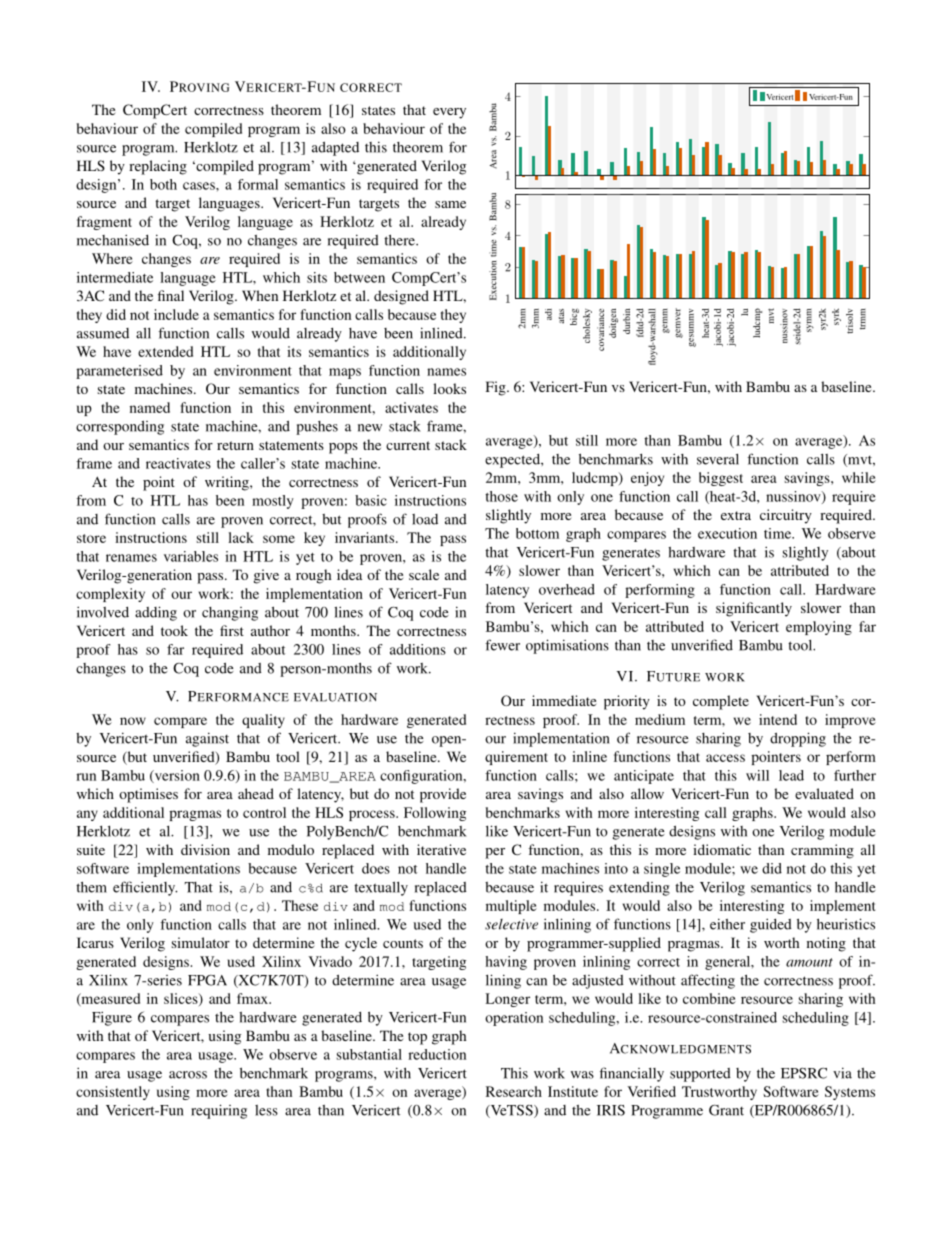 This screenshot has width=952, height=1233. What do you see at coordinates (441, 849) in the screenshot?
I see `iterative` at bounding box center [441, 849].
